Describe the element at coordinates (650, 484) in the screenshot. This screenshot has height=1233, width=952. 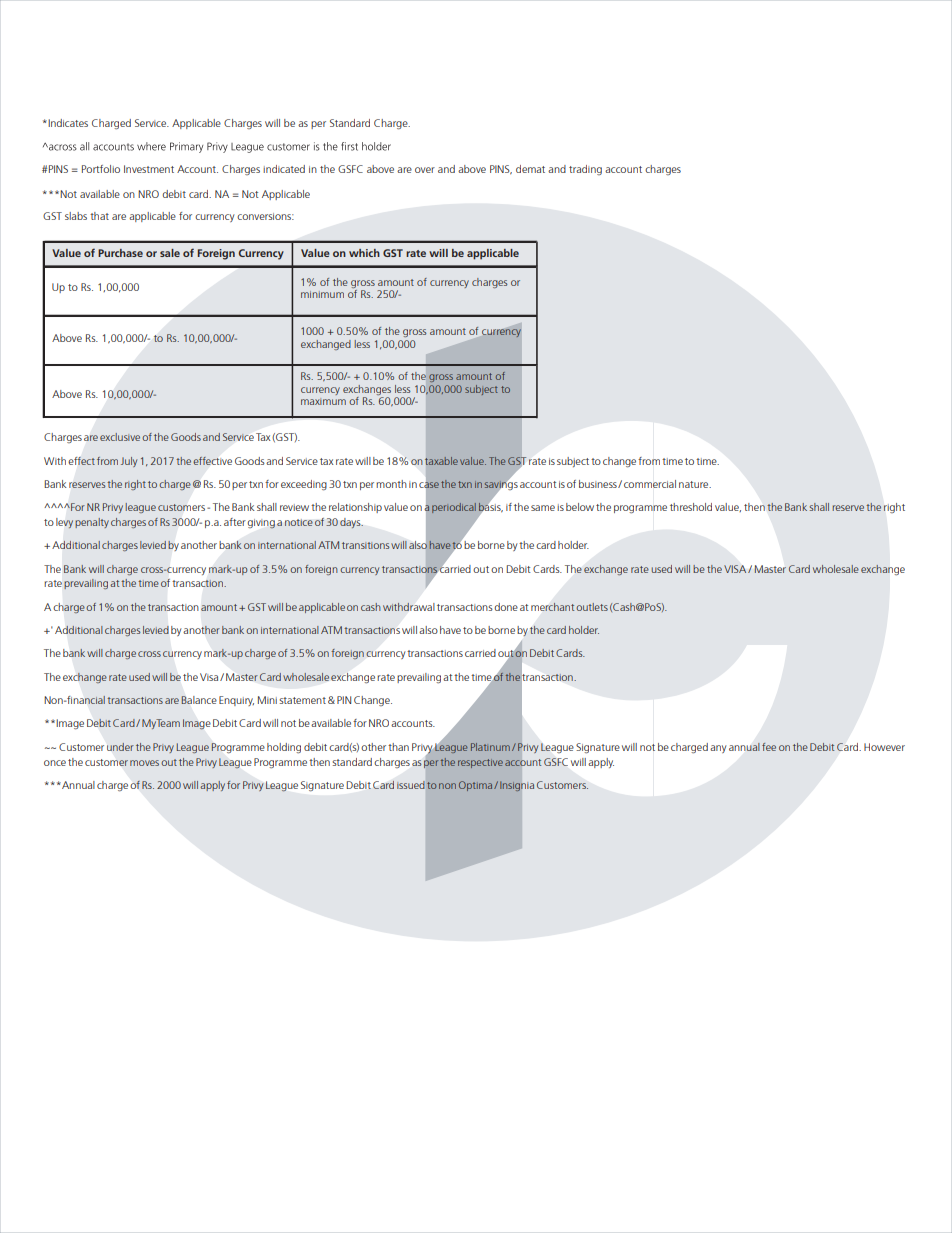
I see `commercial` at that location.
